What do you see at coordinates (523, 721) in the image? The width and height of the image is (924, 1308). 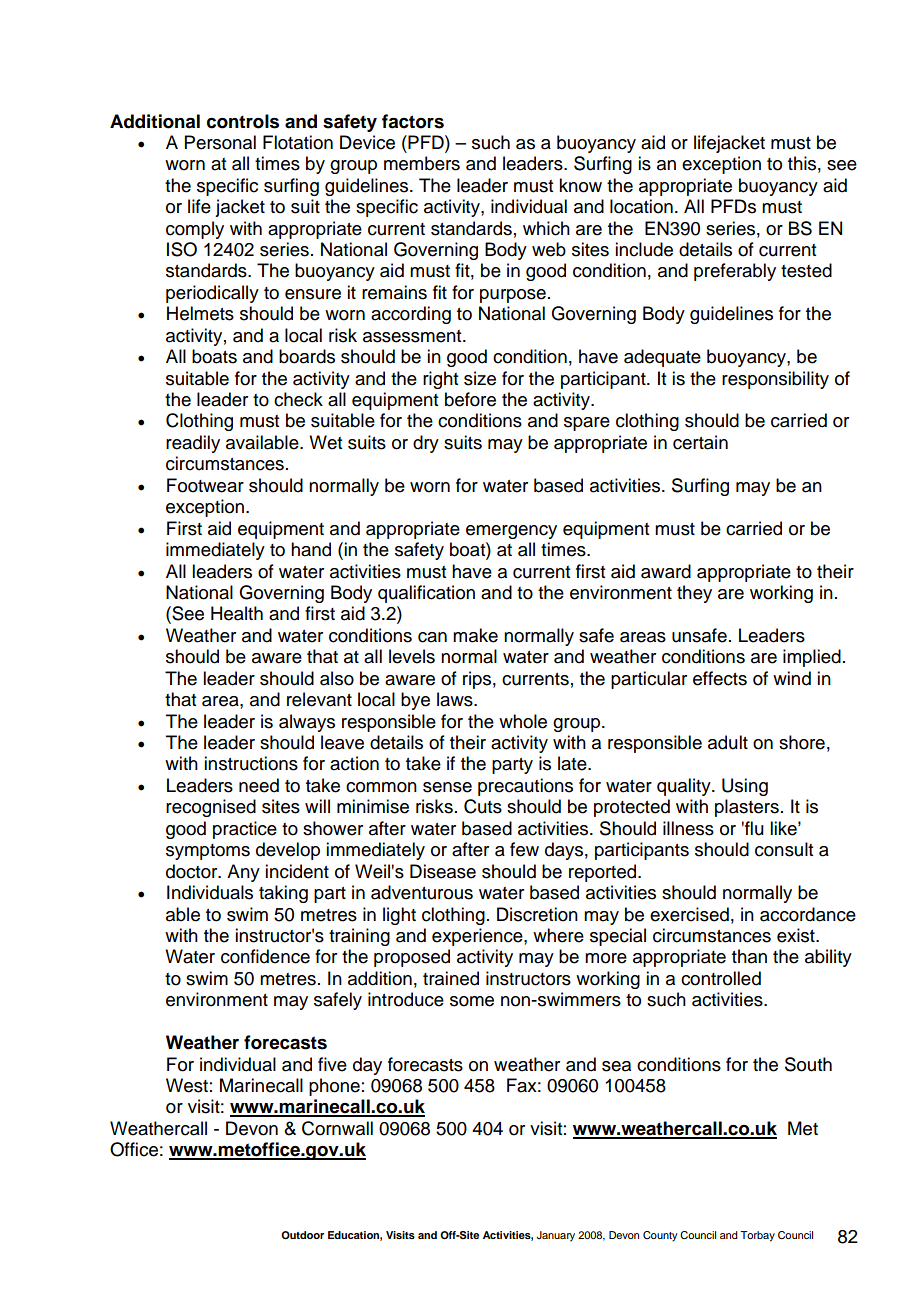 I see `whole` at bounding box center [523, 721].
